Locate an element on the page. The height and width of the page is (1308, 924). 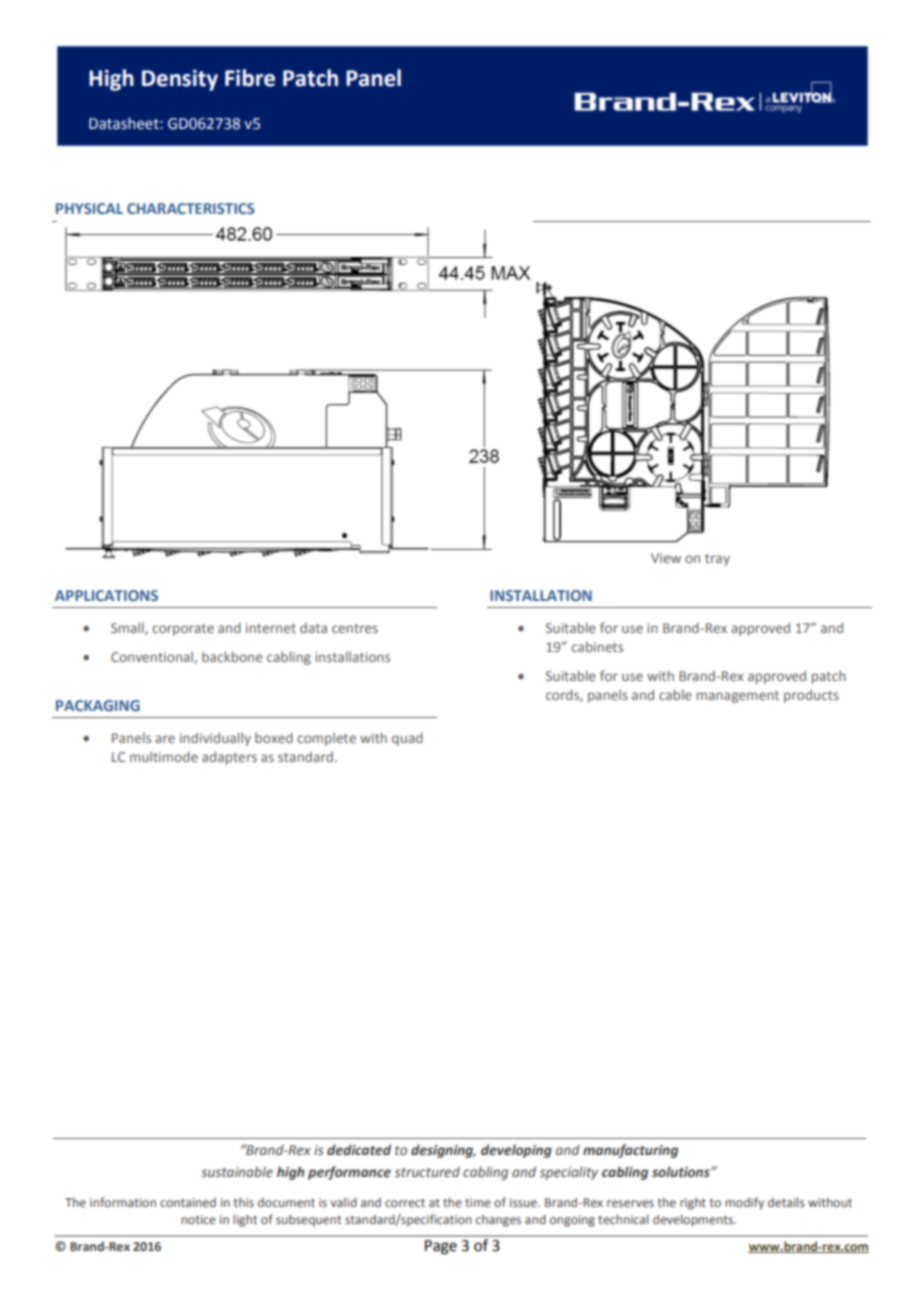
quad is located at coordinates (407, 739).
